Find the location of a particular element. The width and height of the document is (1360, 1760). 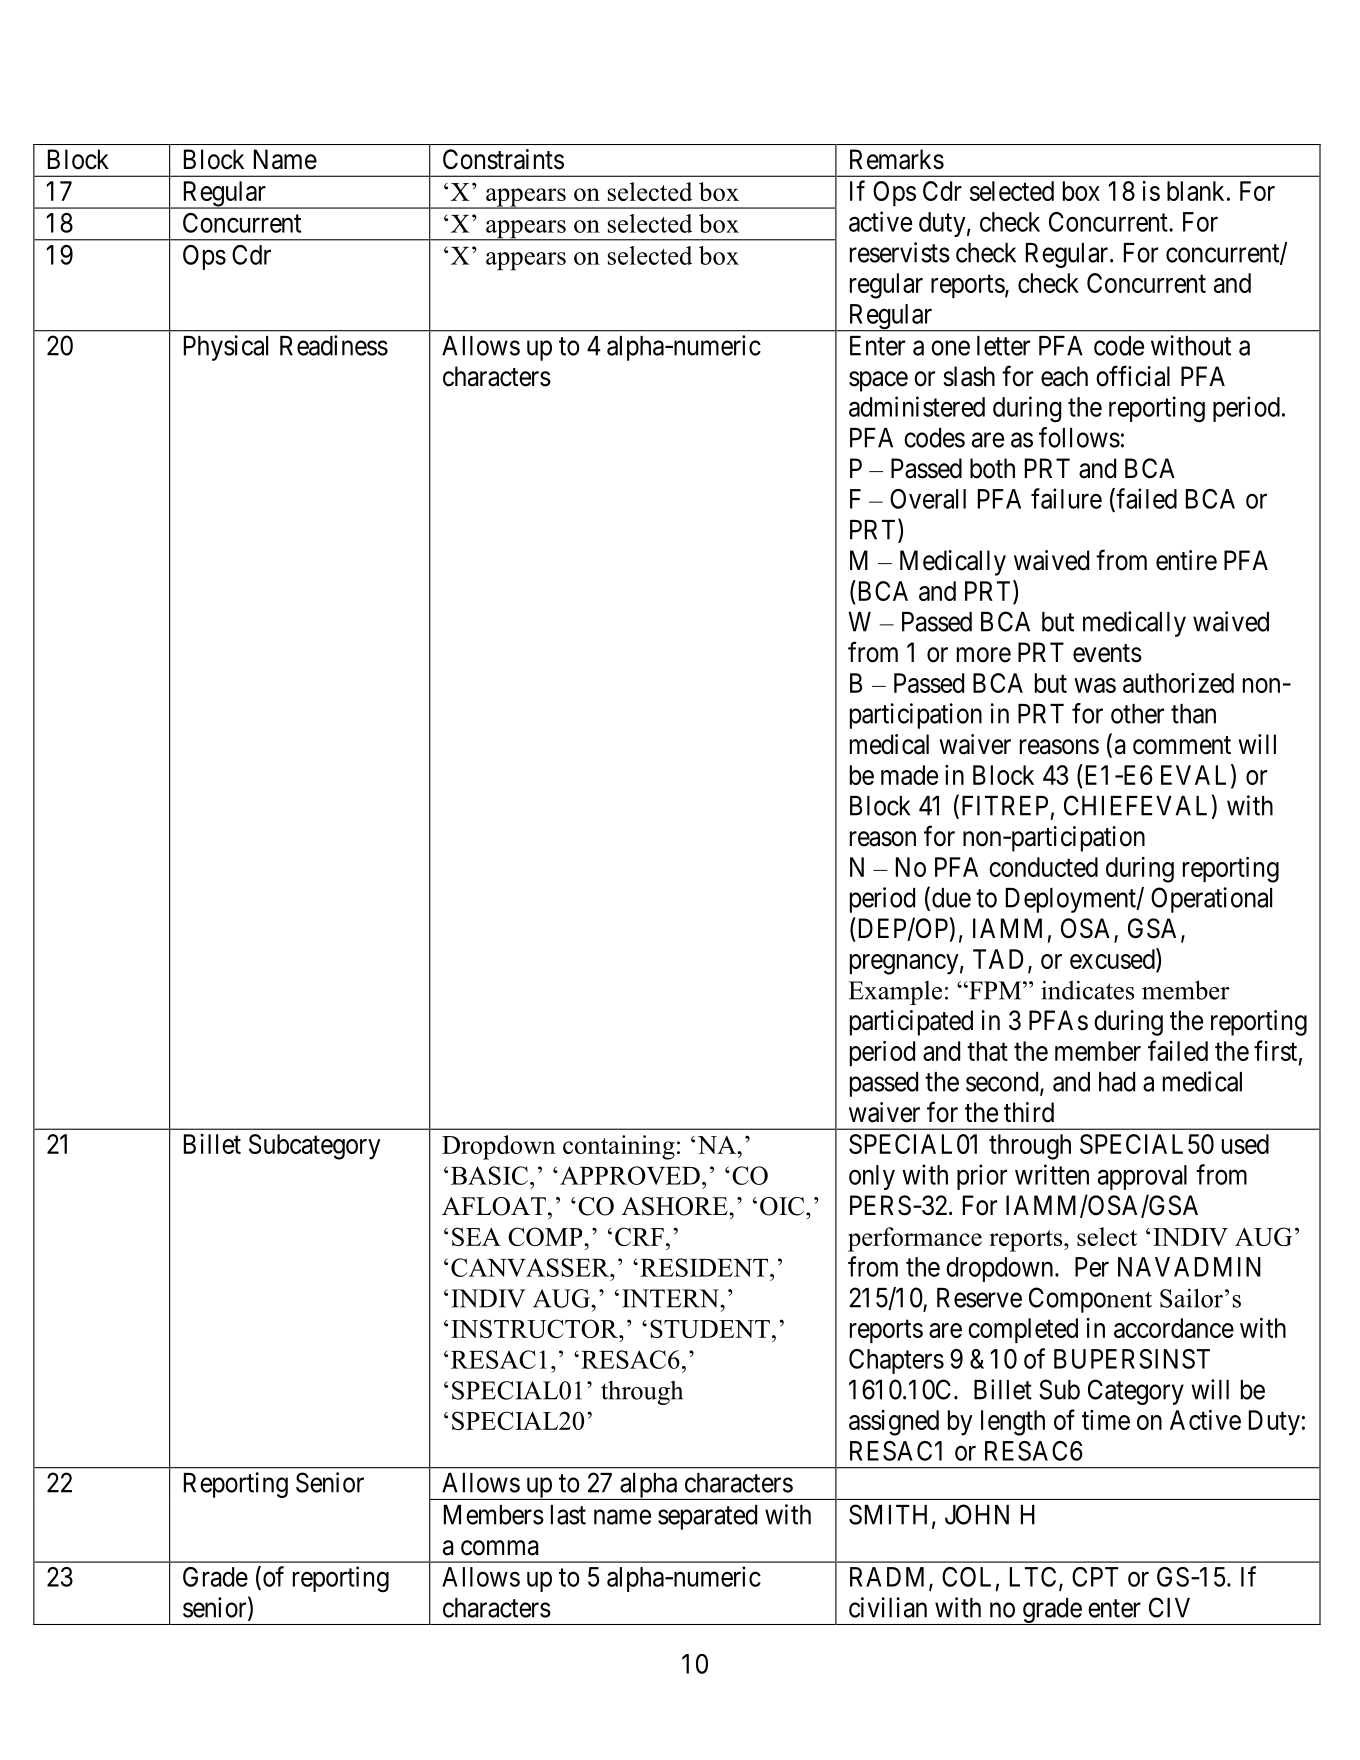

conducted is located at coordinates (1043, 867).
